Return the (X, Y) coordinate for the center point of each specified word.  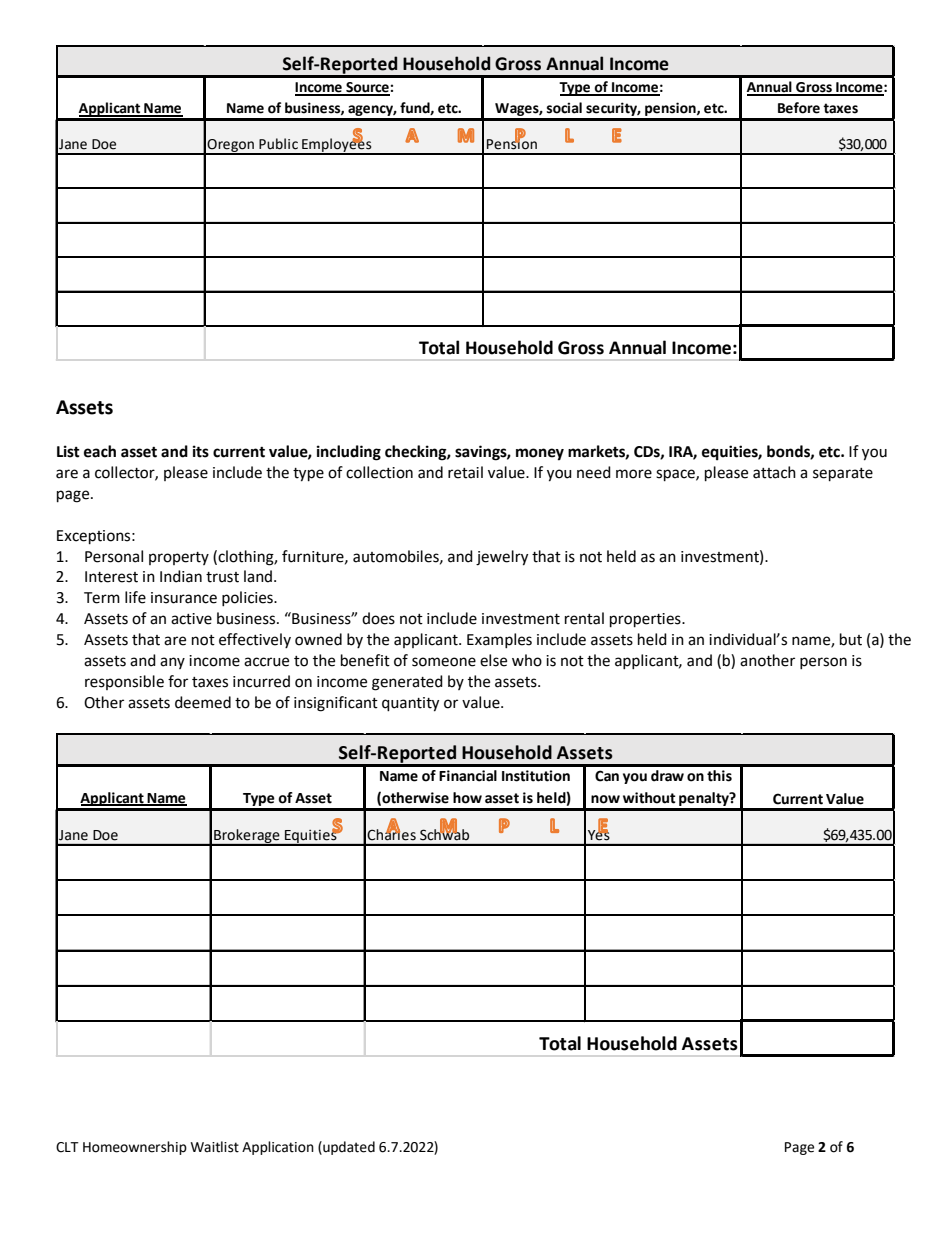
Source (367, 88)
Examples (499, 640)
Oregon (231, 147)
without (649, 798)
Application (278, 1148)
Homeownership (135, 1148)
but (851, 639)
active (191, 619)
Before (799, 108)
